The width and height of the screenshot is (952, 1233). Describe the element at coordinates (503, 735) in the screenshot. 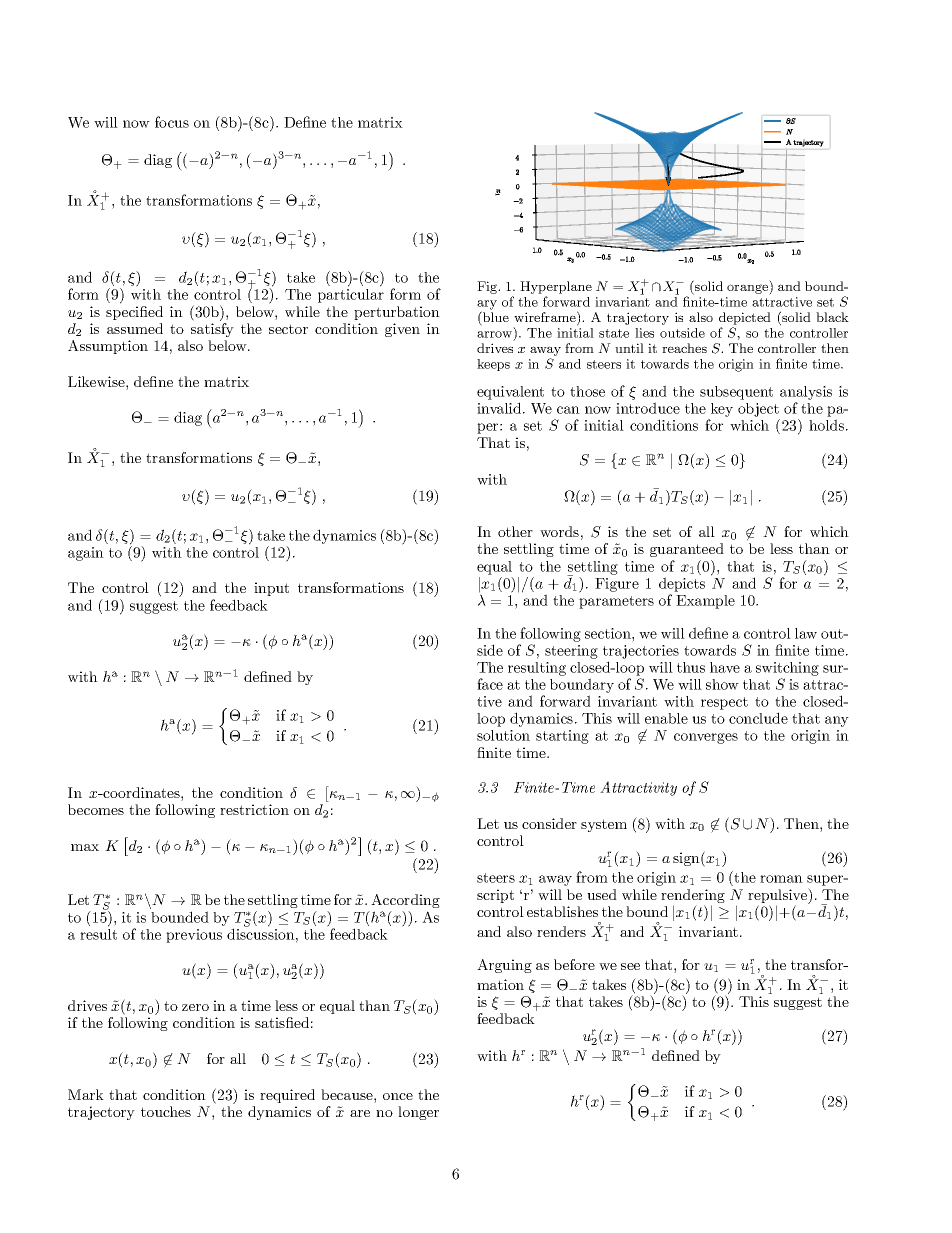

I see `solution` at that location.
